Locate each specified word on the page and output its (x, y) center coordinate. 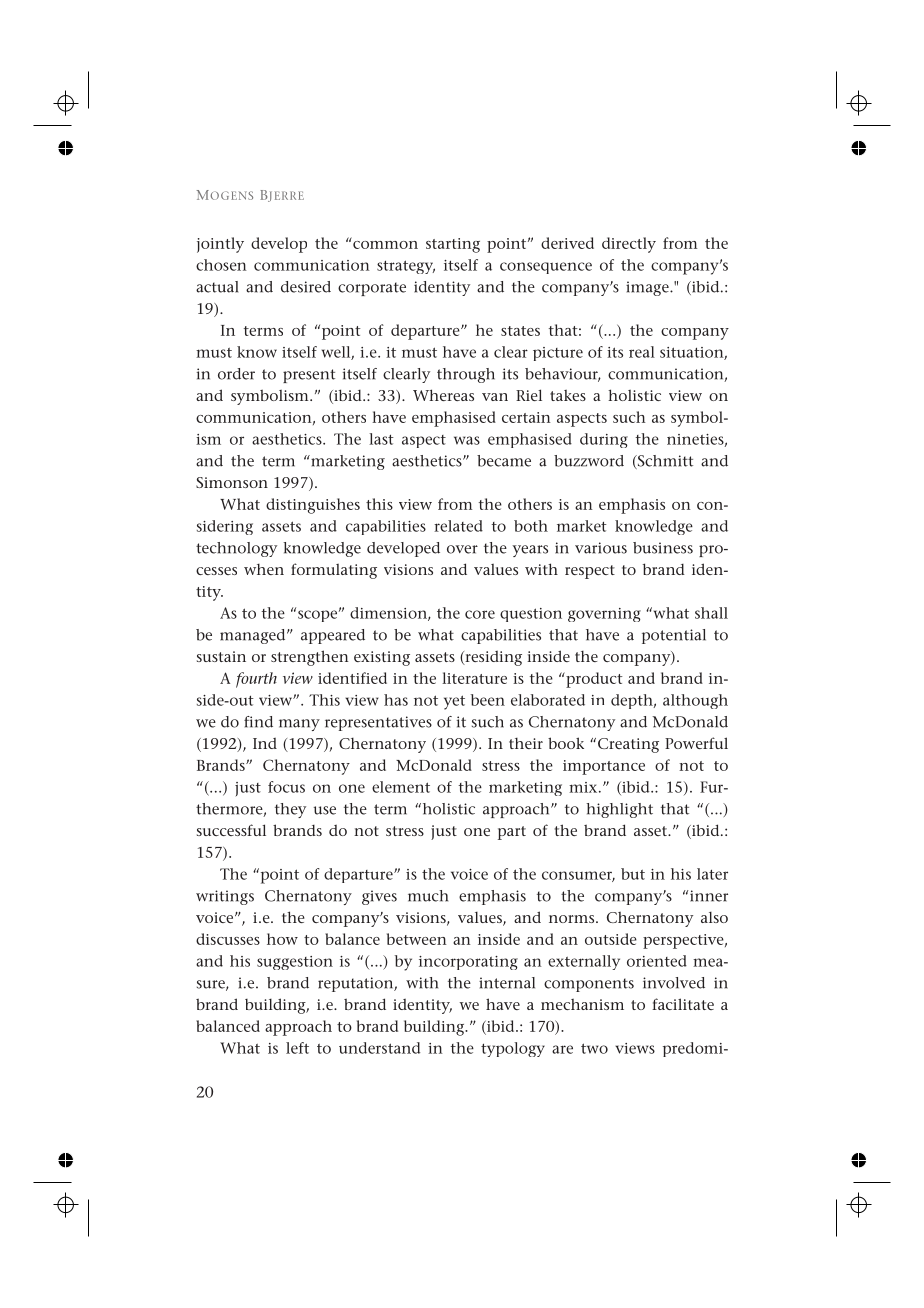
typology (513, 1049)
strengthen (310, 658)
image (648, 288)
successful (231, 830)
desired (306, 287)
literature (474, 678)
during (604, 440)
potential (674, 636)
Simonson (232, 482)
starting (453, 245)
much (428, 896)
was (467, 440)
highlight (619, 810)
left (297, 1048)
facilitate (683, 1004)
